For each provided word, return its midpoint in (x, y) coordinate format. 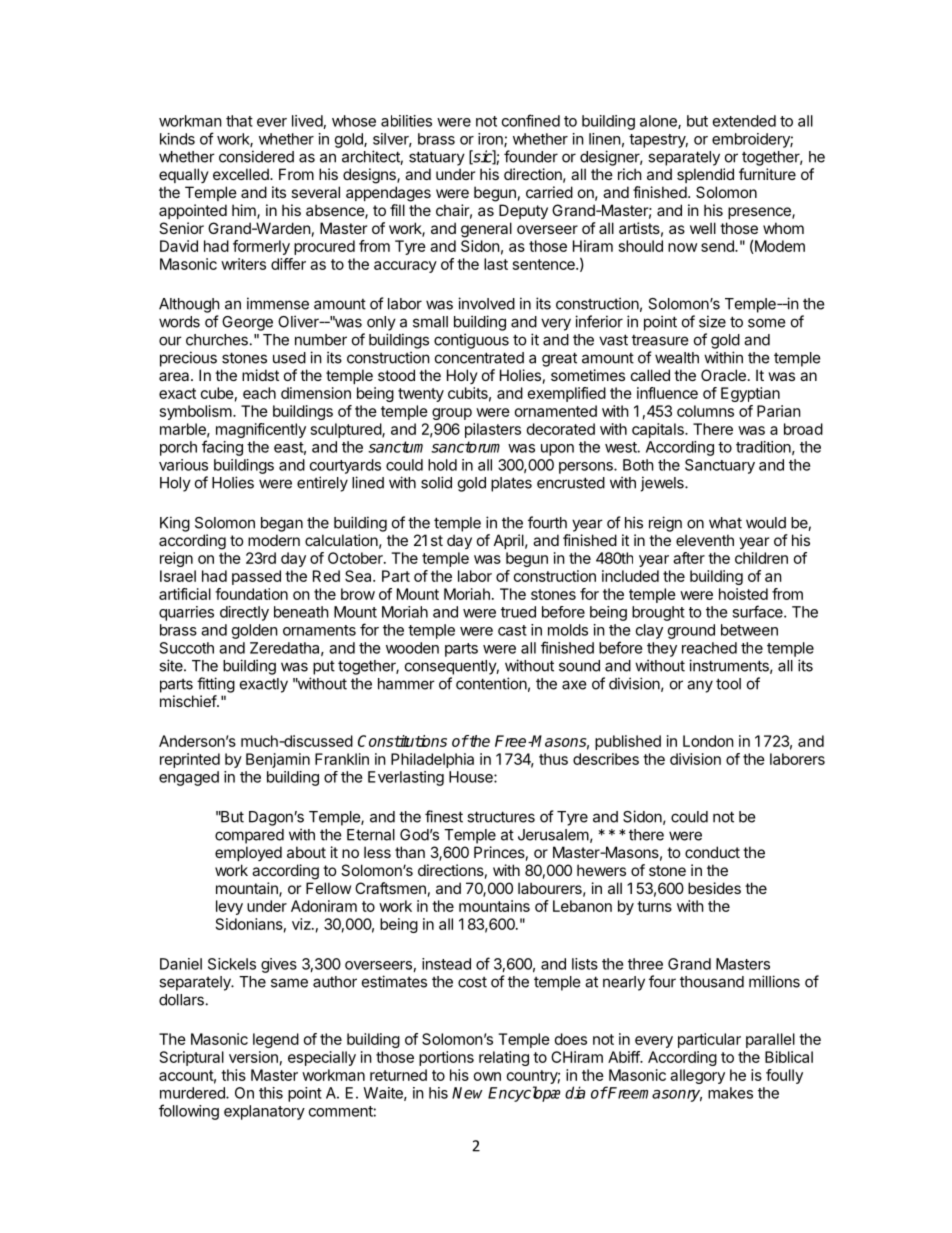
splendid (705, 175)
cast (512, 630)
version (253, 1057)
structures (501, 817)
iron (491, 140)
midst (260, 375)
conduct (712, 852)
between (749, 630)
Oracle (723, 375)
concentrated (479, 358)
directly (244, 613)
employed (248, 853)
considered (256, 156)
